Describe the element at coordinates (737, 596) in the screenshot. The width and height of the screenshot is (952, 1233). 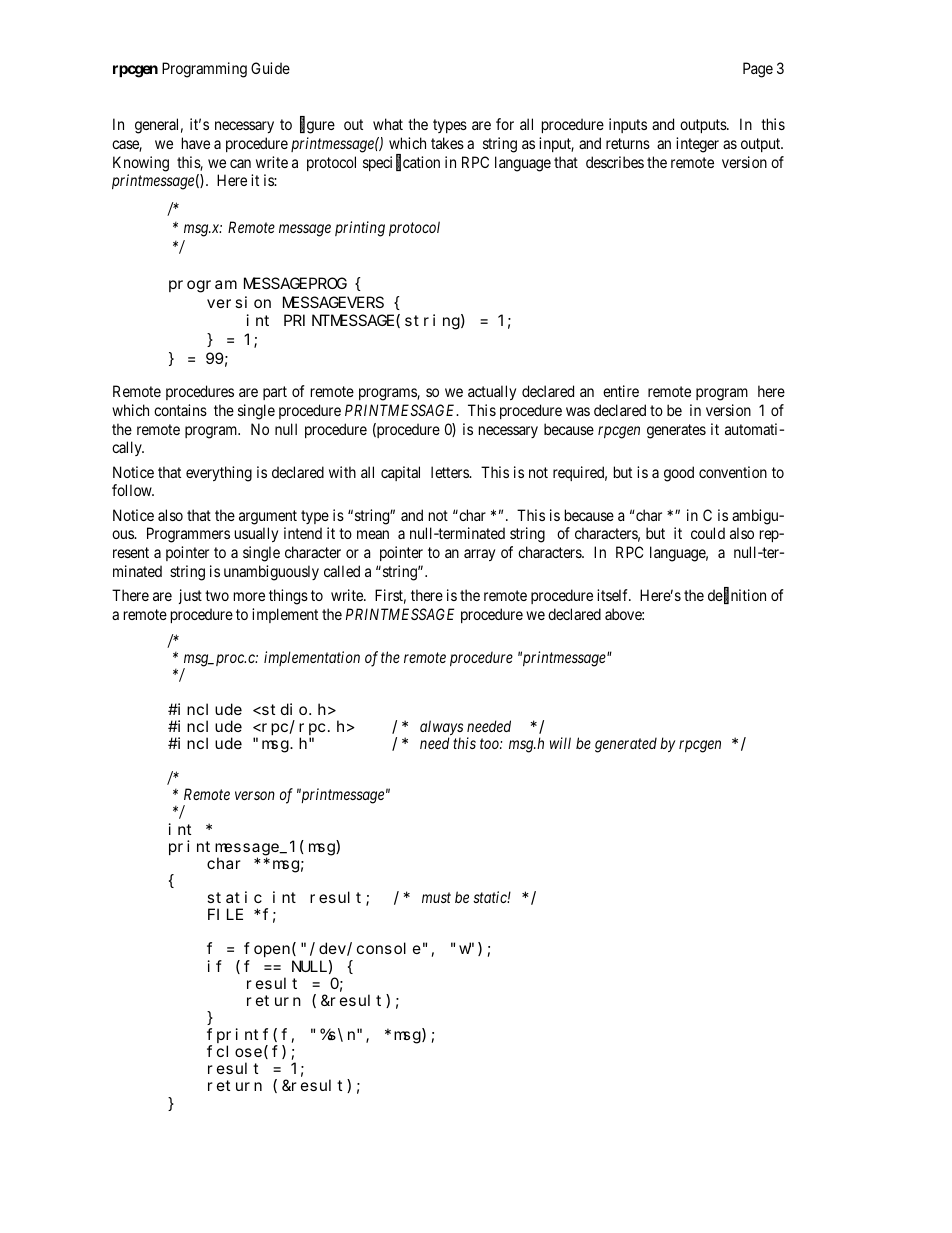
I see `definition` at that location.
